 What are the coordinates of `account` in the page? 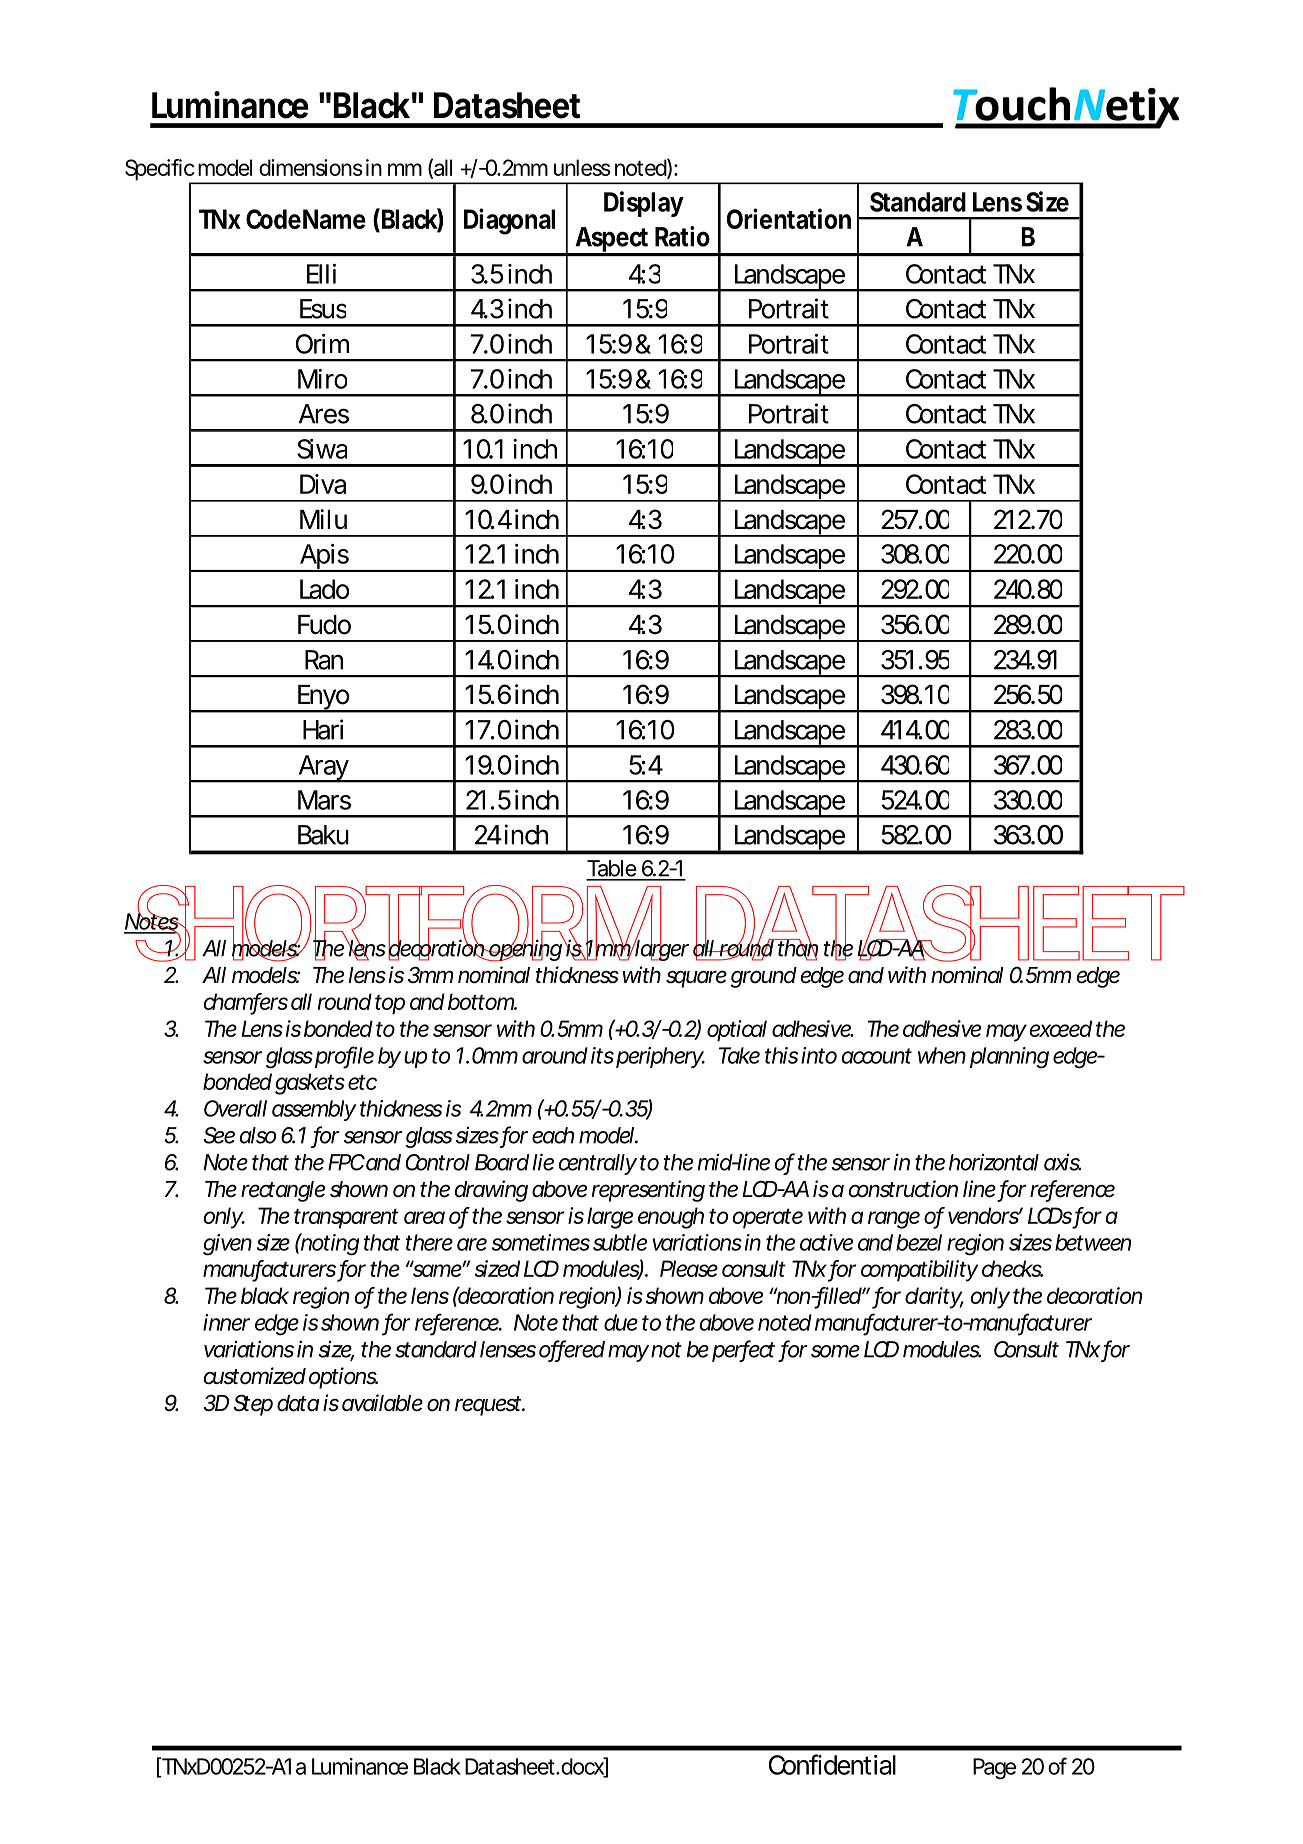 It's located at (877, 1056).
